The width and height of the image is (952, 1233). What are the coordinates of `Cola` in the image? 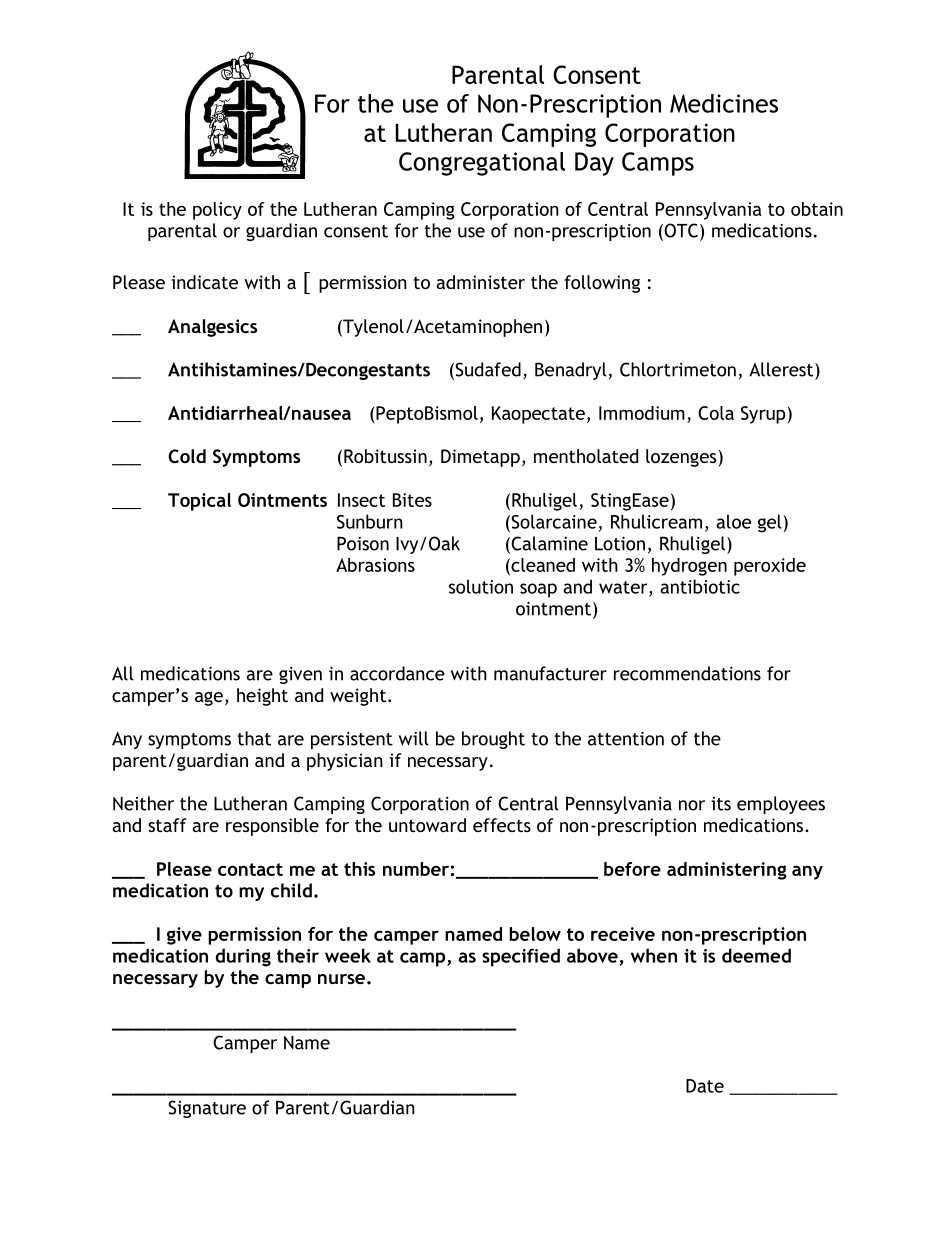 It's located at (716, 413).
